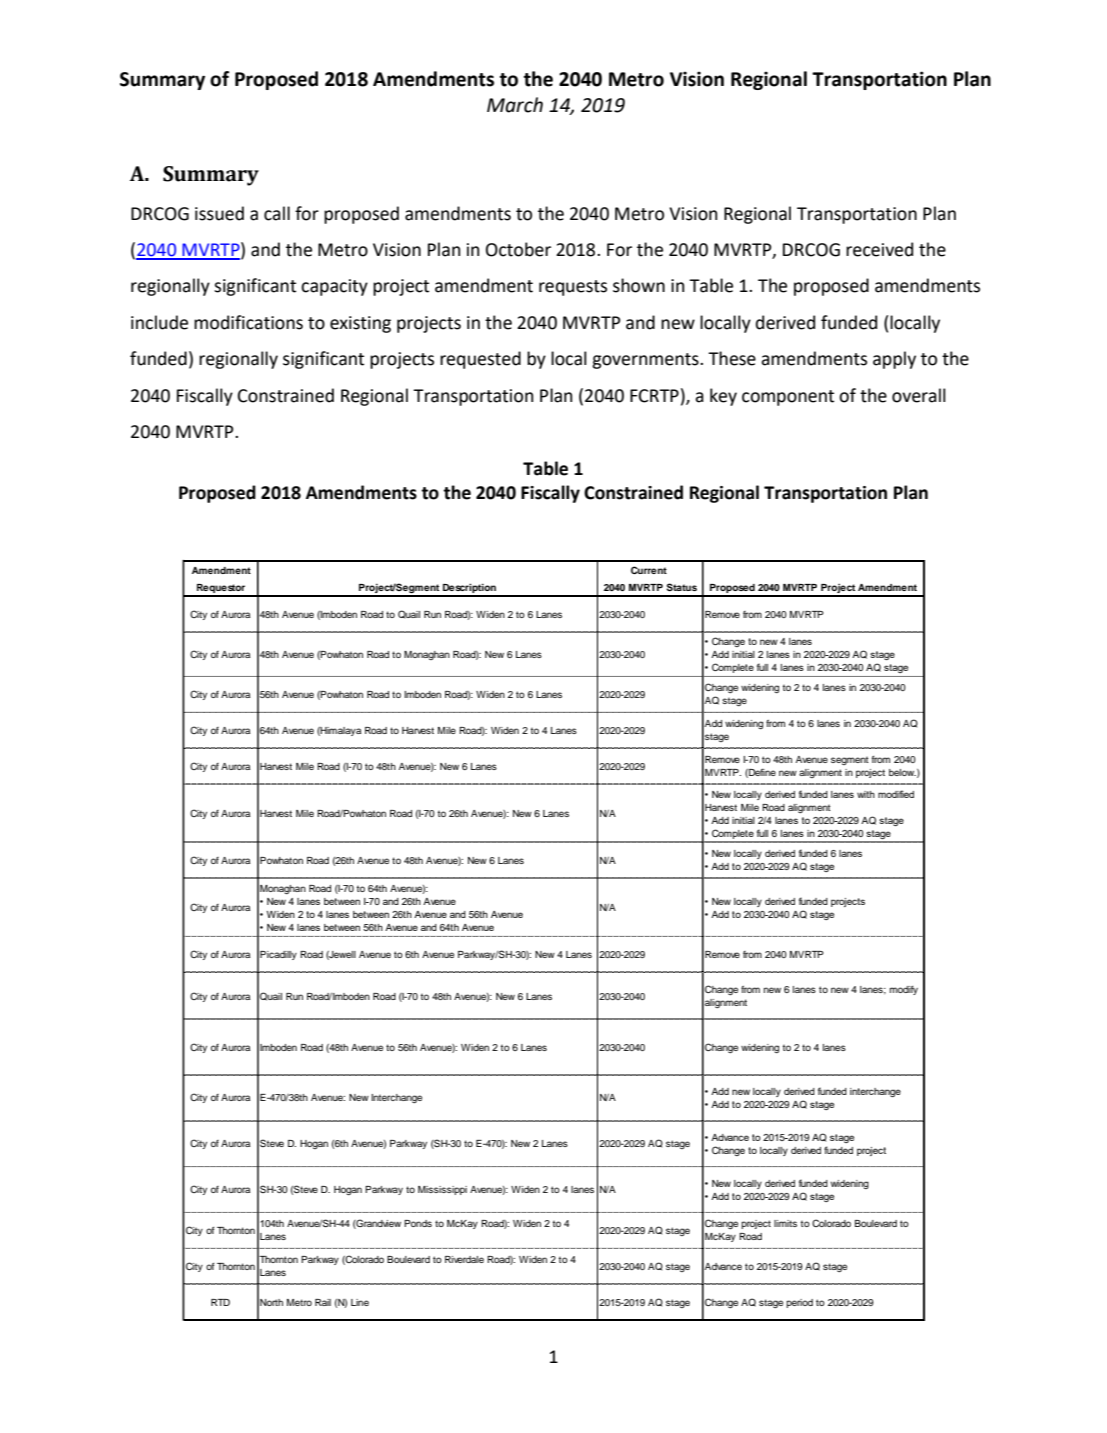 This document has width=1107, height=1433. Describe the element at coordinates (515, 105) in the document. I see `March` at that location.
